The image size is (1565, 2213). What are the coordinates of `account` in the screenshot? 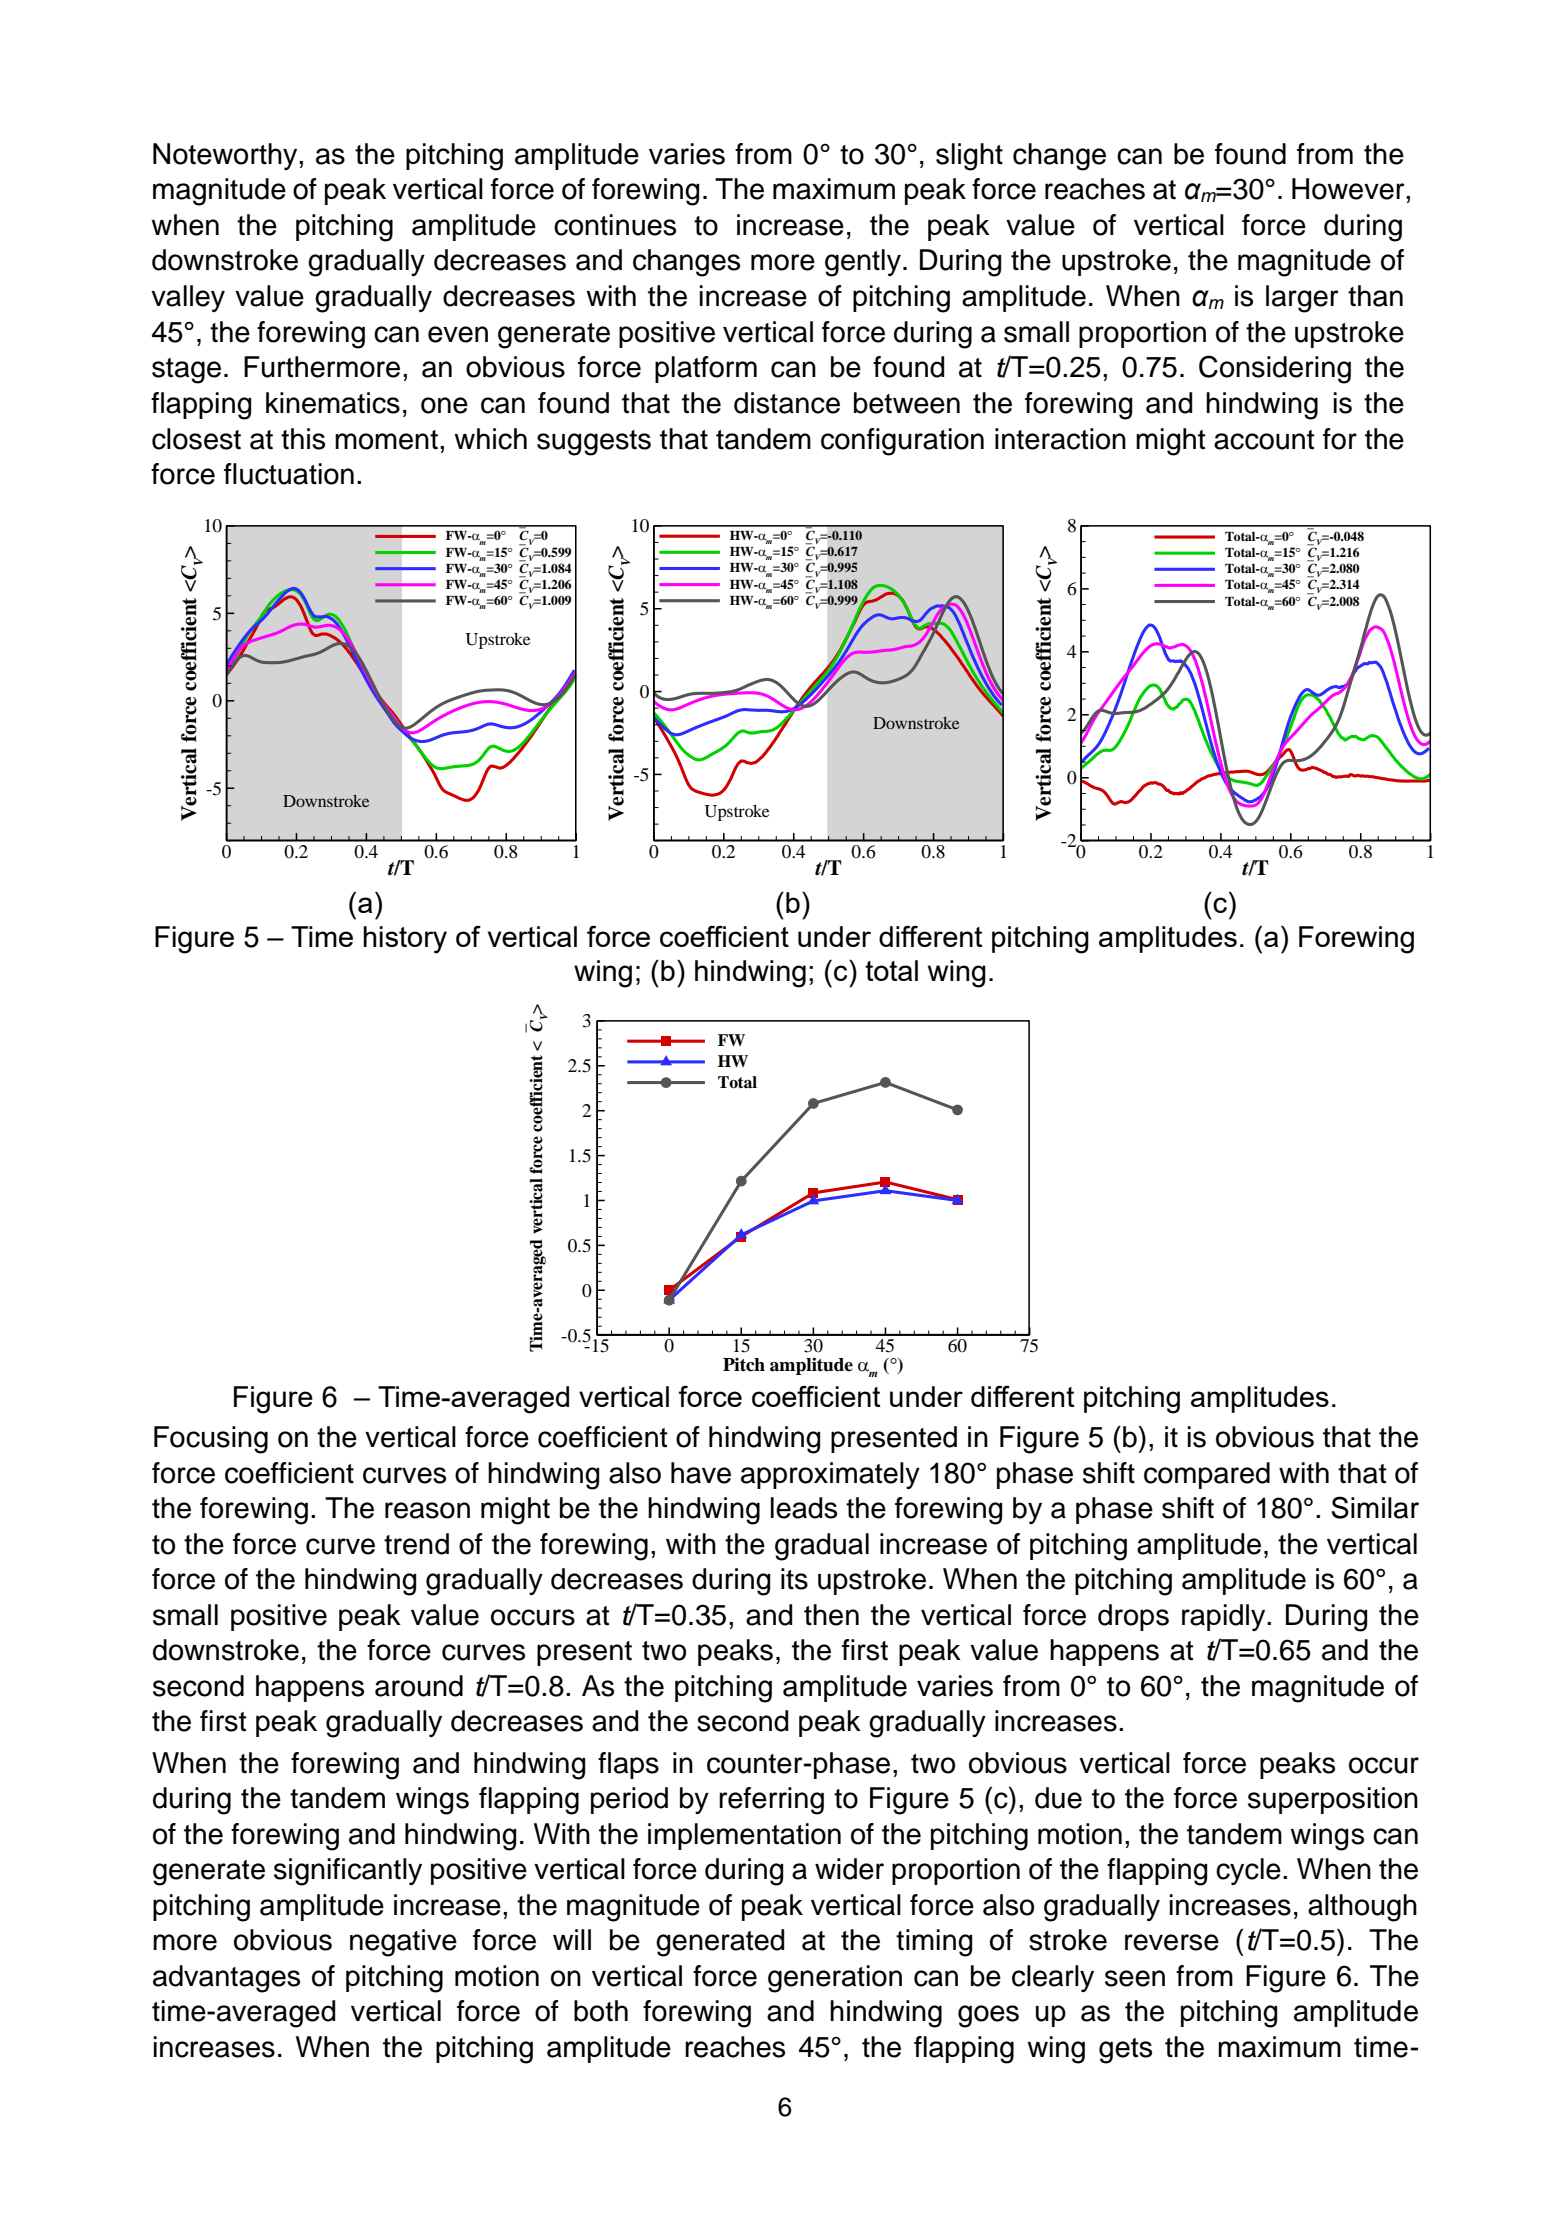 It's located at (1264, 440).
